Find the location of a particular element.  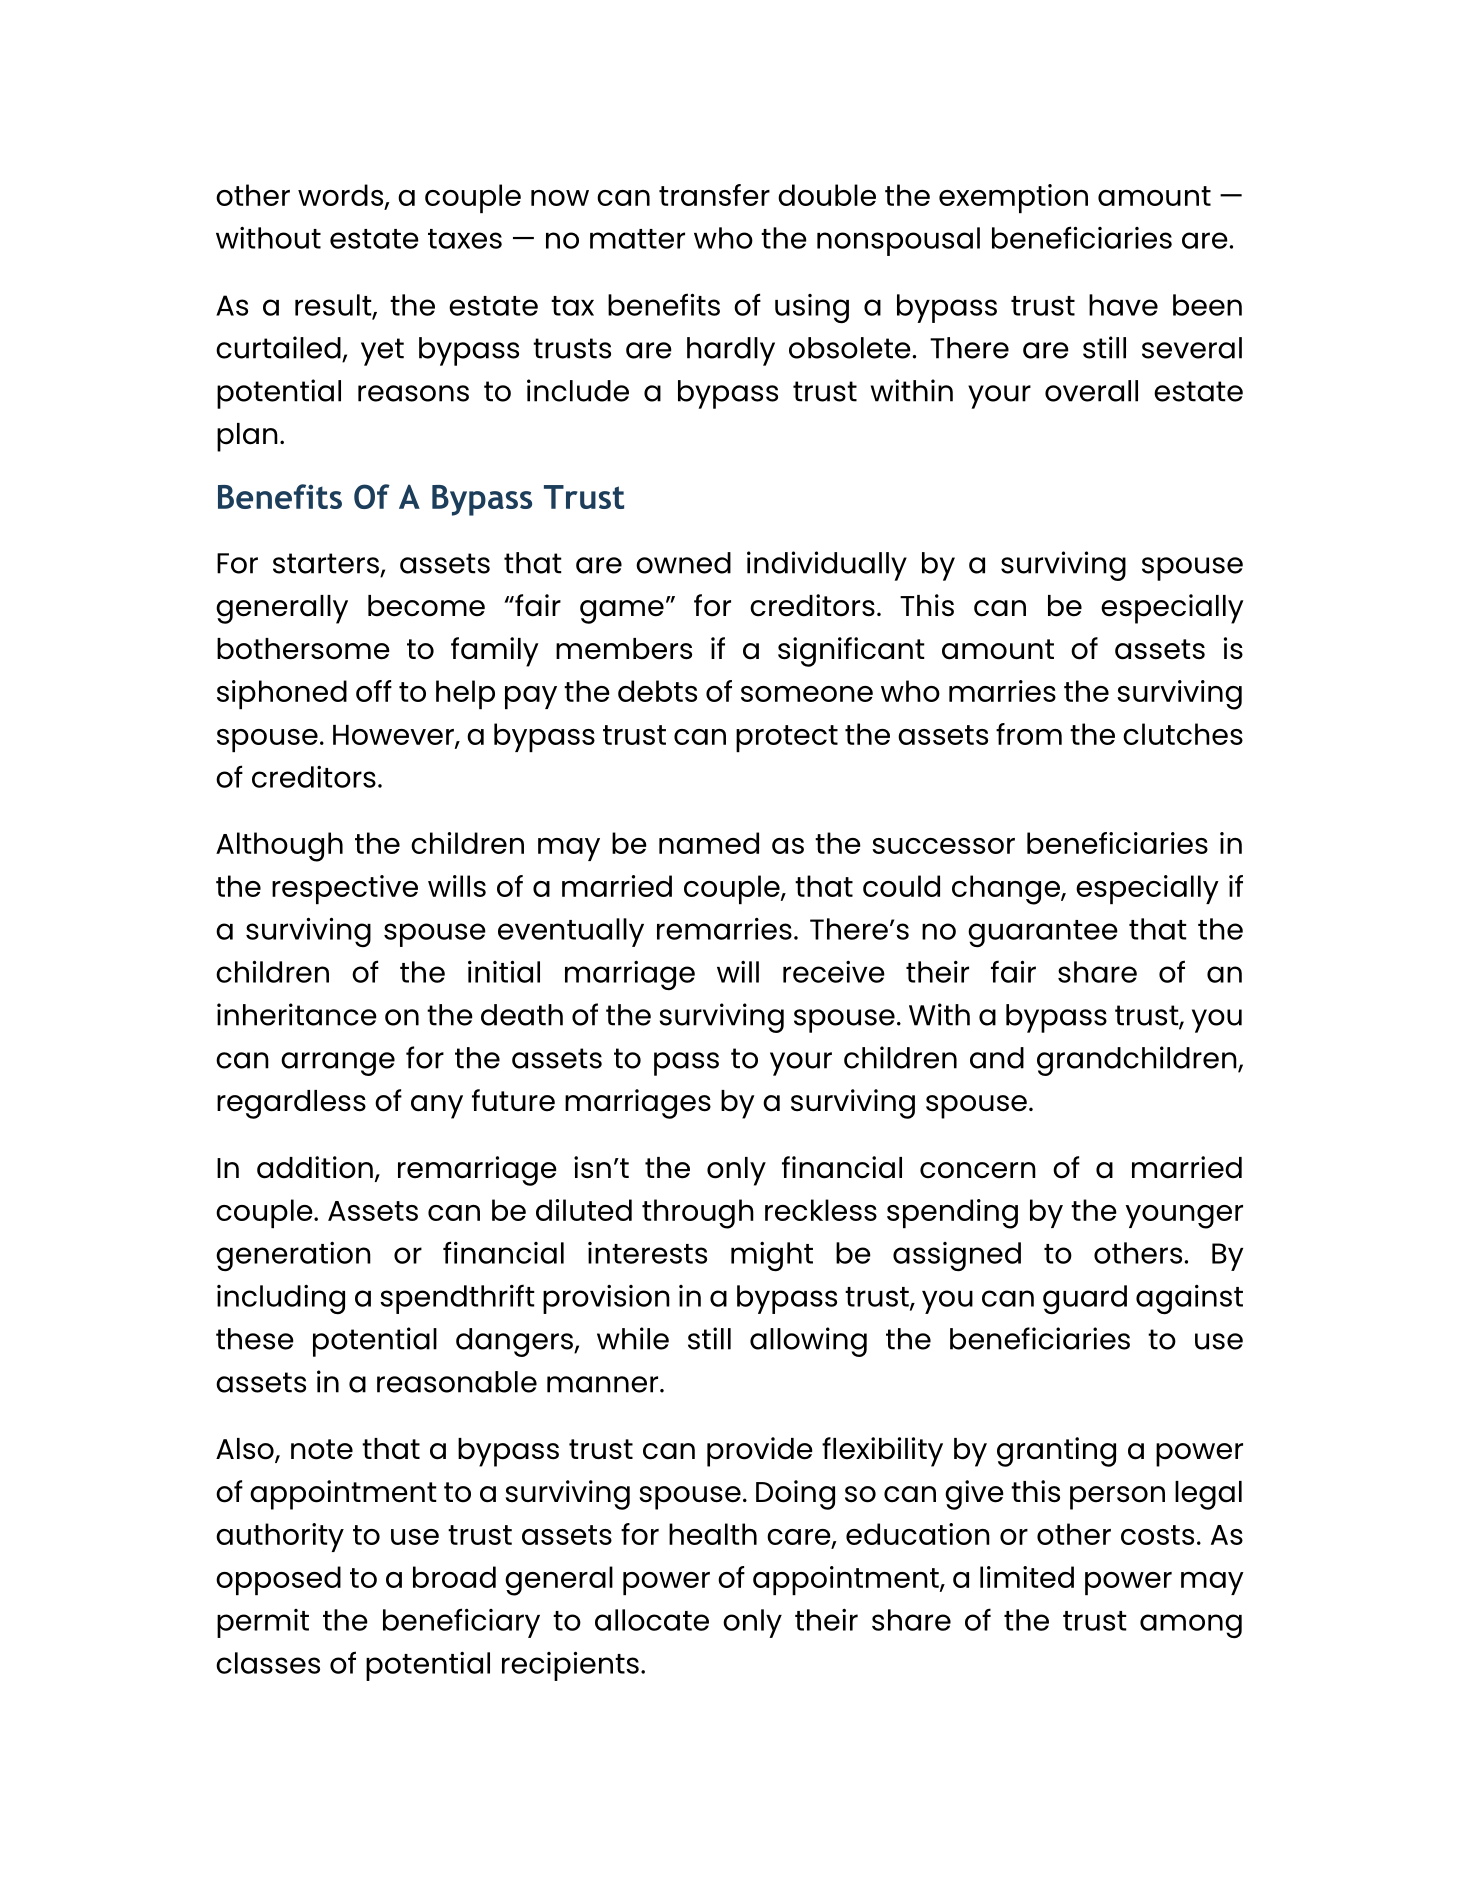

allocate is located at coordinates (652, 1620).
